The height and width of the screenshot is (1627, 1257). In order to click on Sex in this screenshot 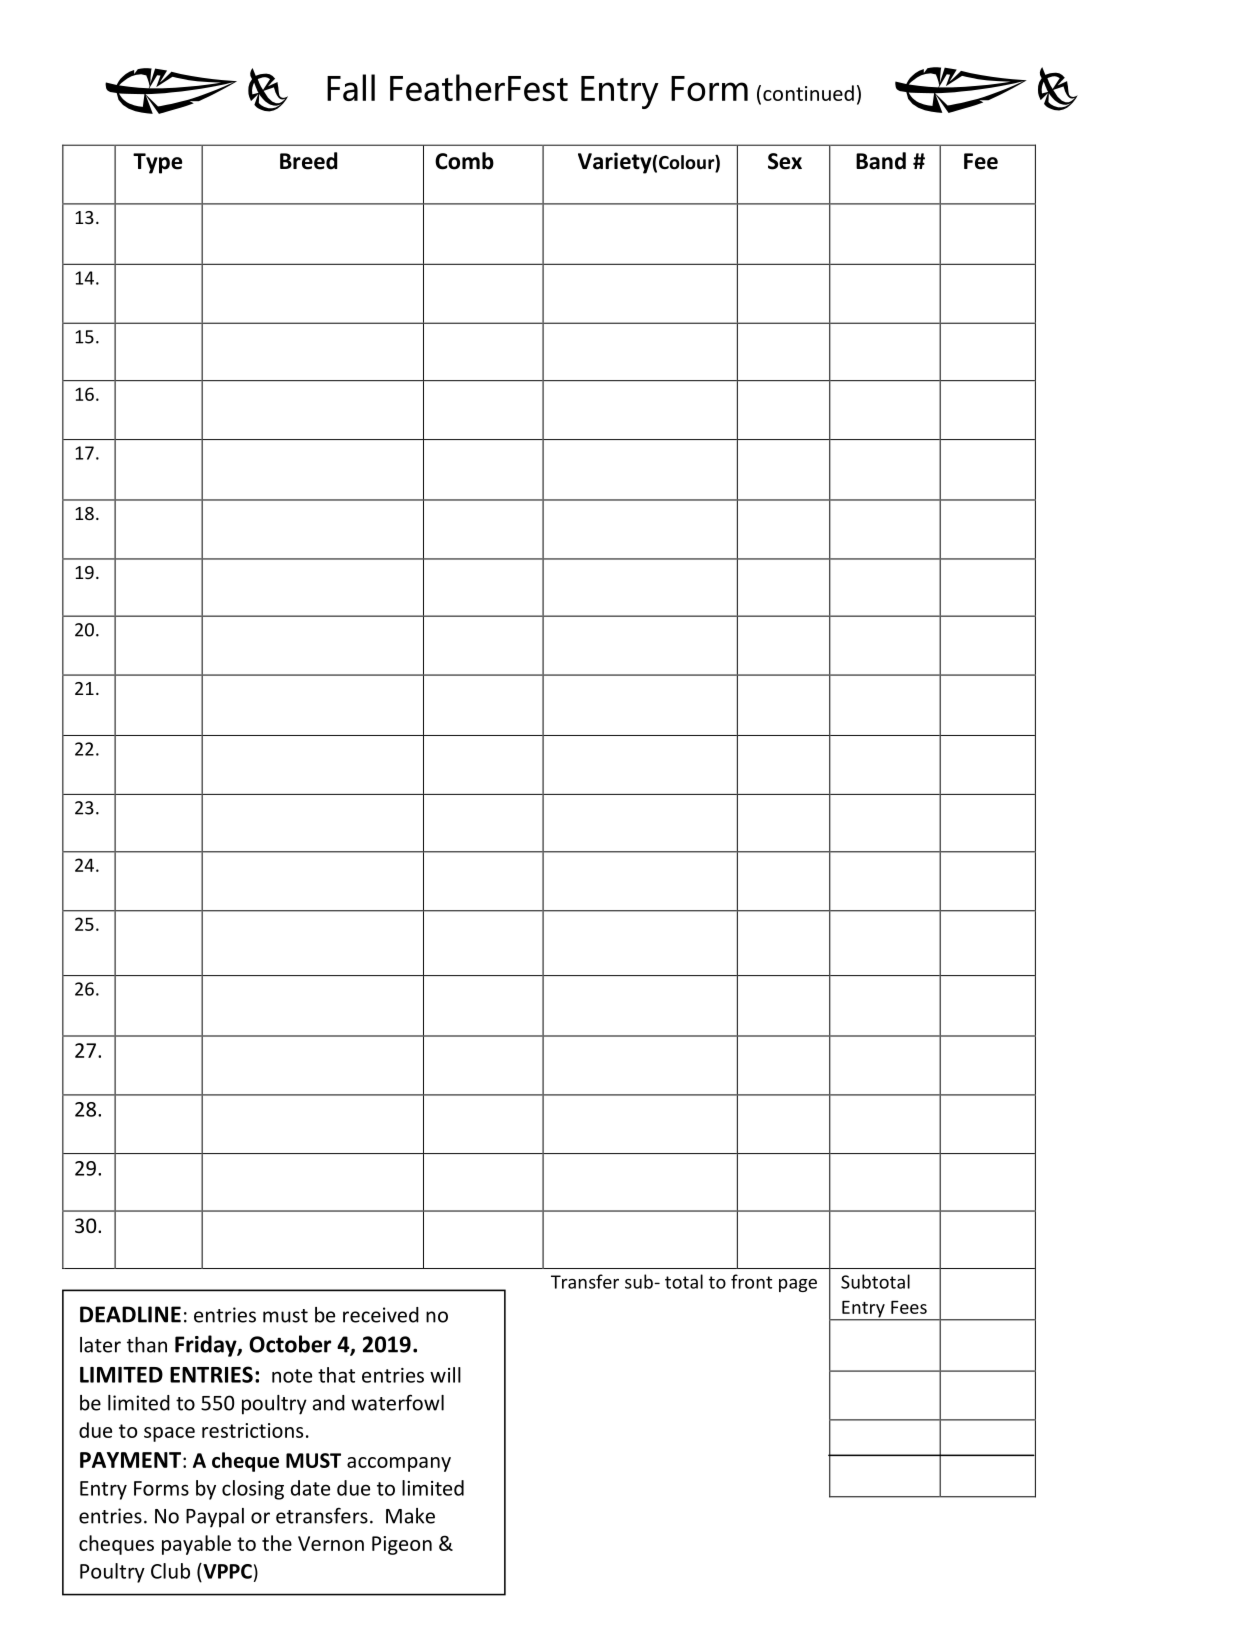, I will do `click(785, 161)`.
